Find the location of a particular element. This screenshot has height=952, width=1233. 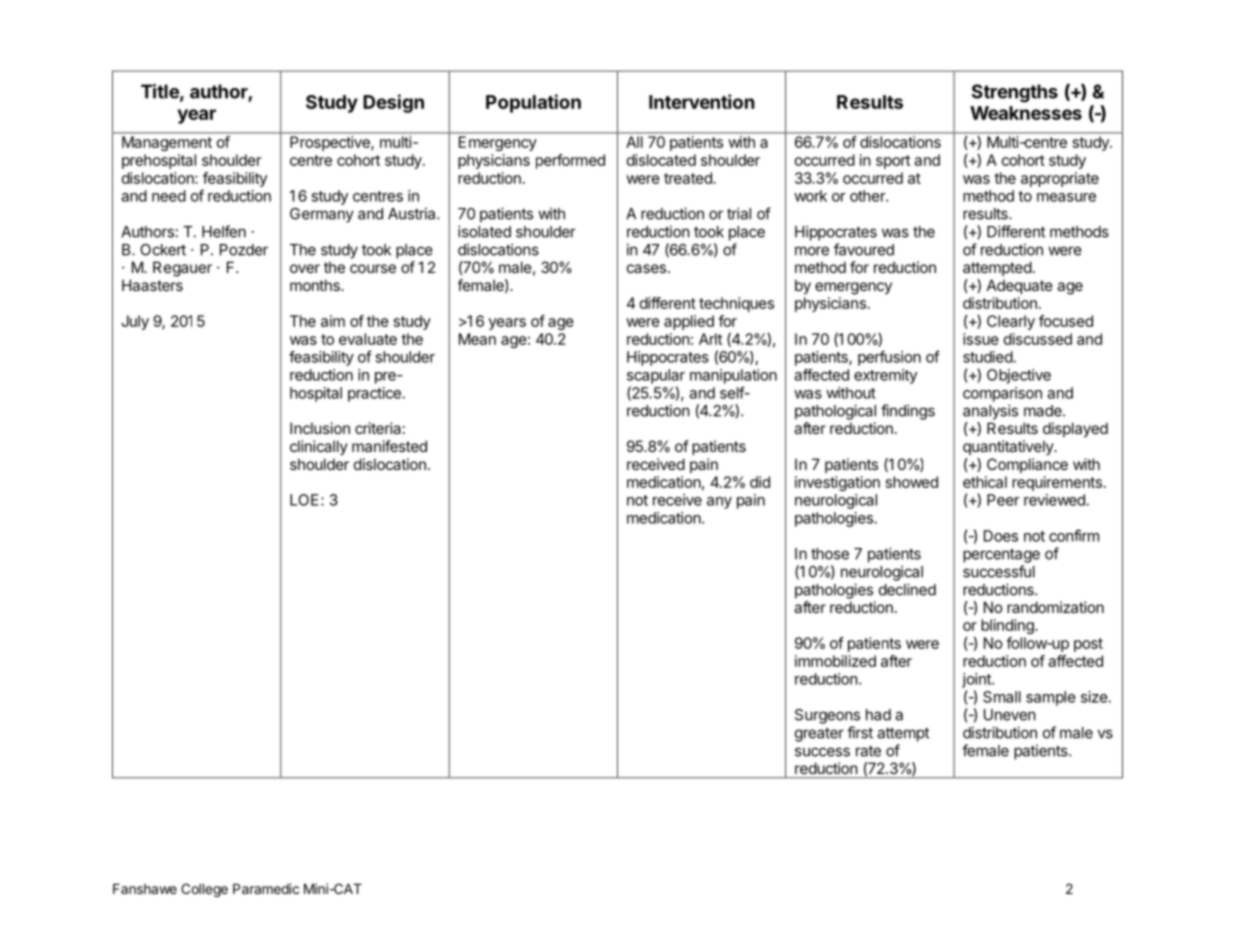

Paramedic is located at coordinates (266, 888).
